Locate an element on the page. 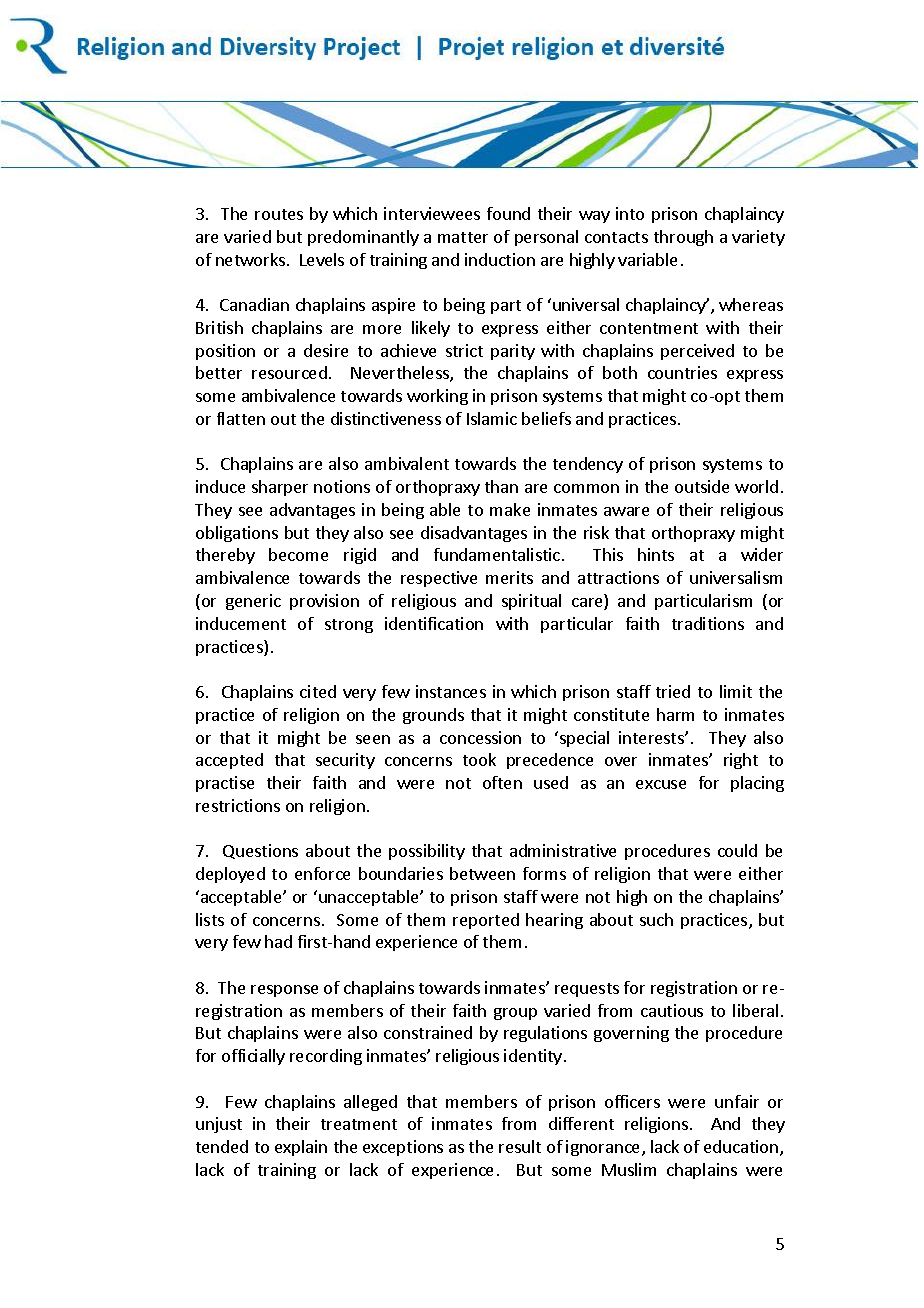 The height and width of the document is (1308, 924). outside is located at coordinates (702, 486).
